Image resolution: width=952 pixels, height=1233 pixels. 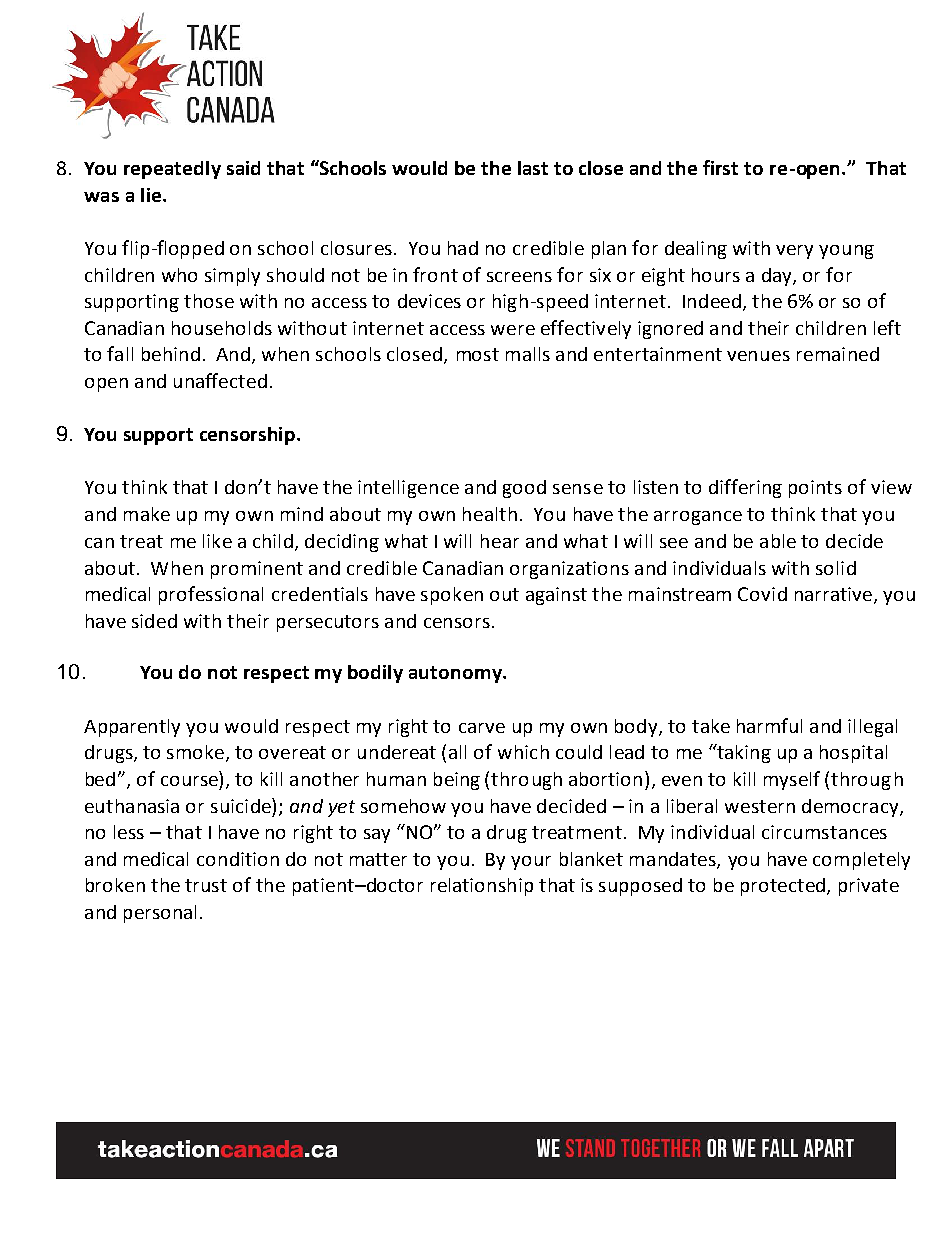 What do you see at coordinates (482, 887) in the image?
I see `relationship` at bounding box center [482, 887].
